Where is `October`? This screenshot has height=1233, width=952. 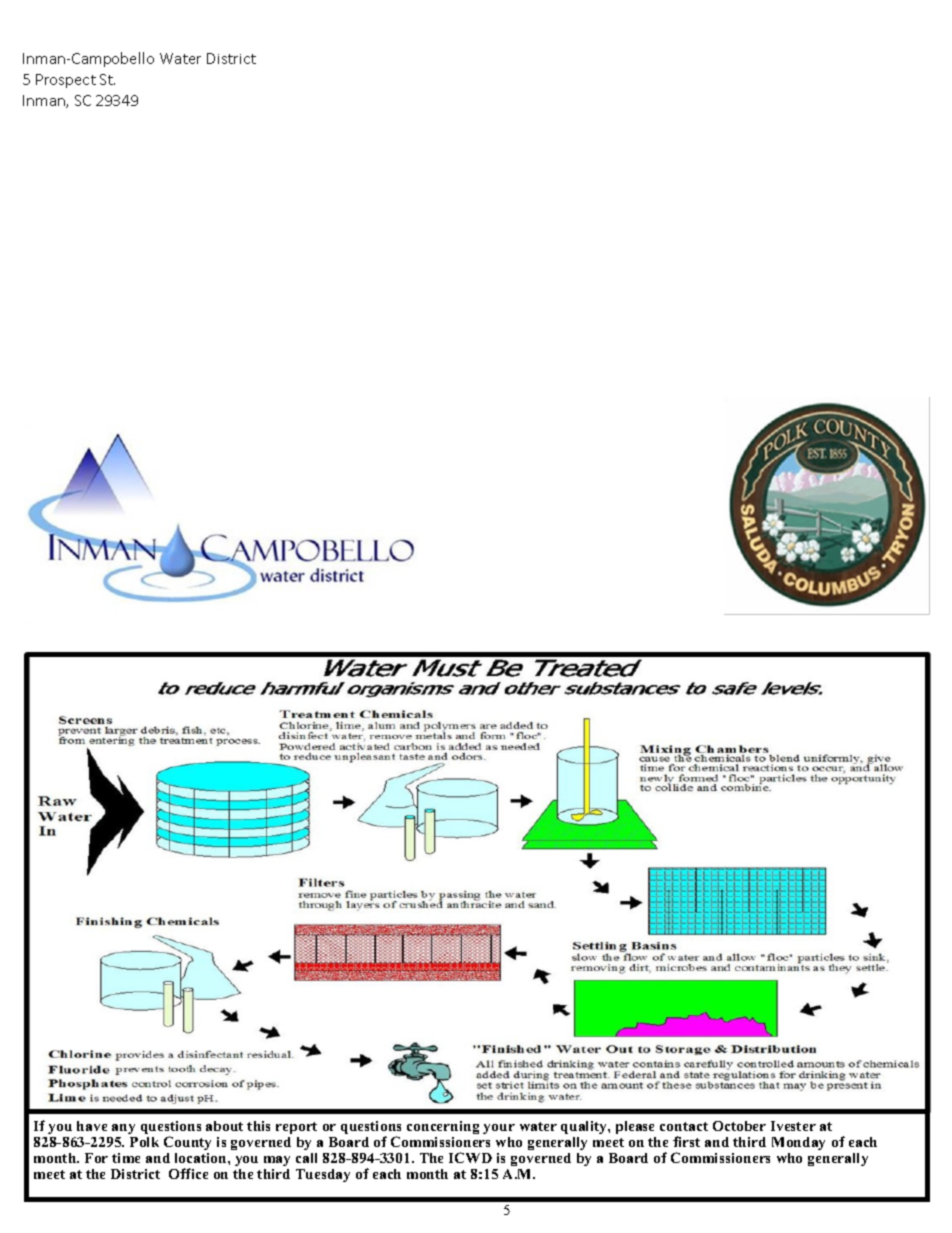
October is located at coordinates (739, 1126).
